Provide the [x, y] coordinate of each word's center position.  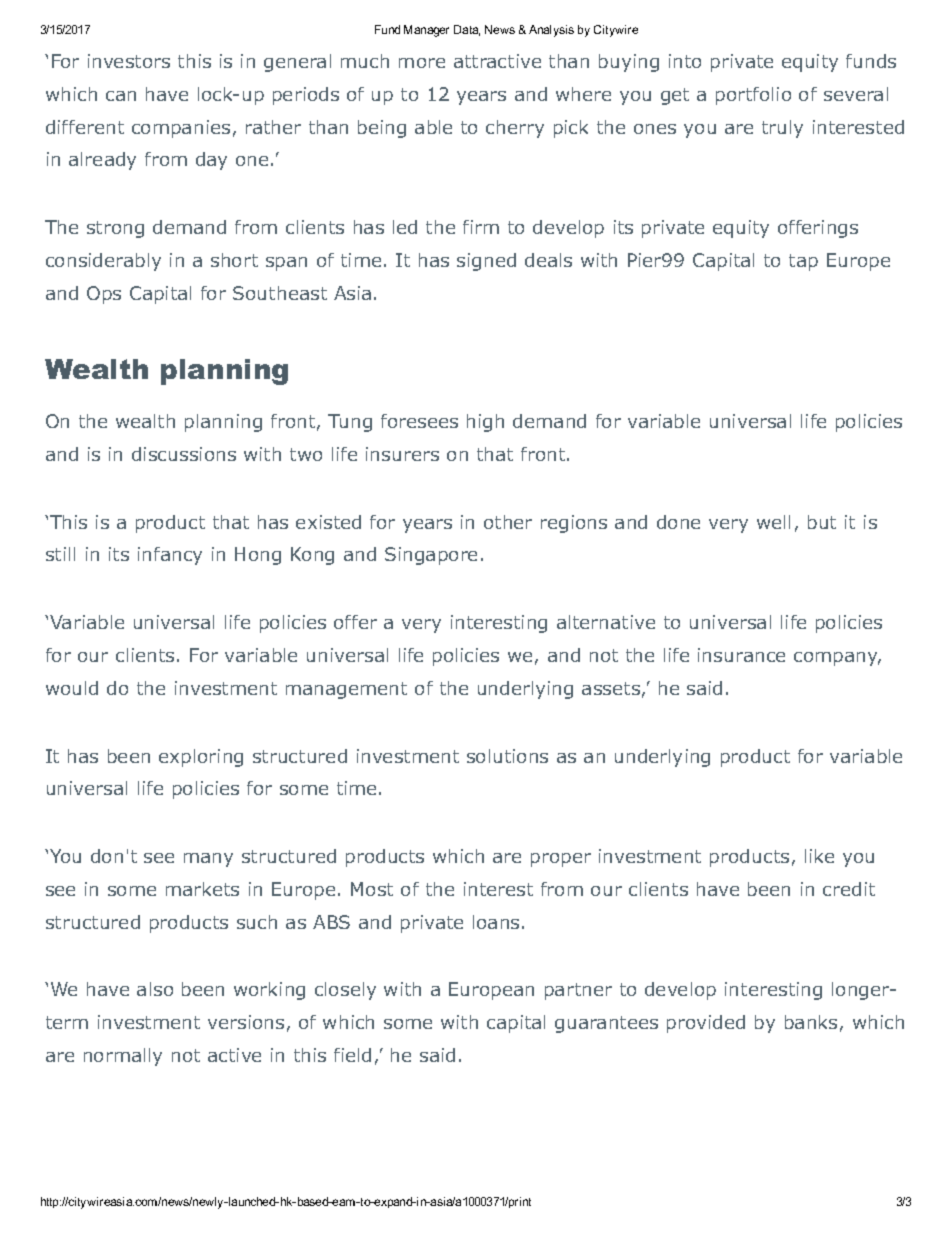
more [422, 63]
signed [486, 262]
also [155, 989]
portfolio [753, 96]
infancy [170, 556]
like [819, 856]
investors [129, 61]
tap [803, 262]
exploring [201, 758]
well [773, 522]
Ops [104, 295]
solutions [507, 756]
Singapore [431, 556]
